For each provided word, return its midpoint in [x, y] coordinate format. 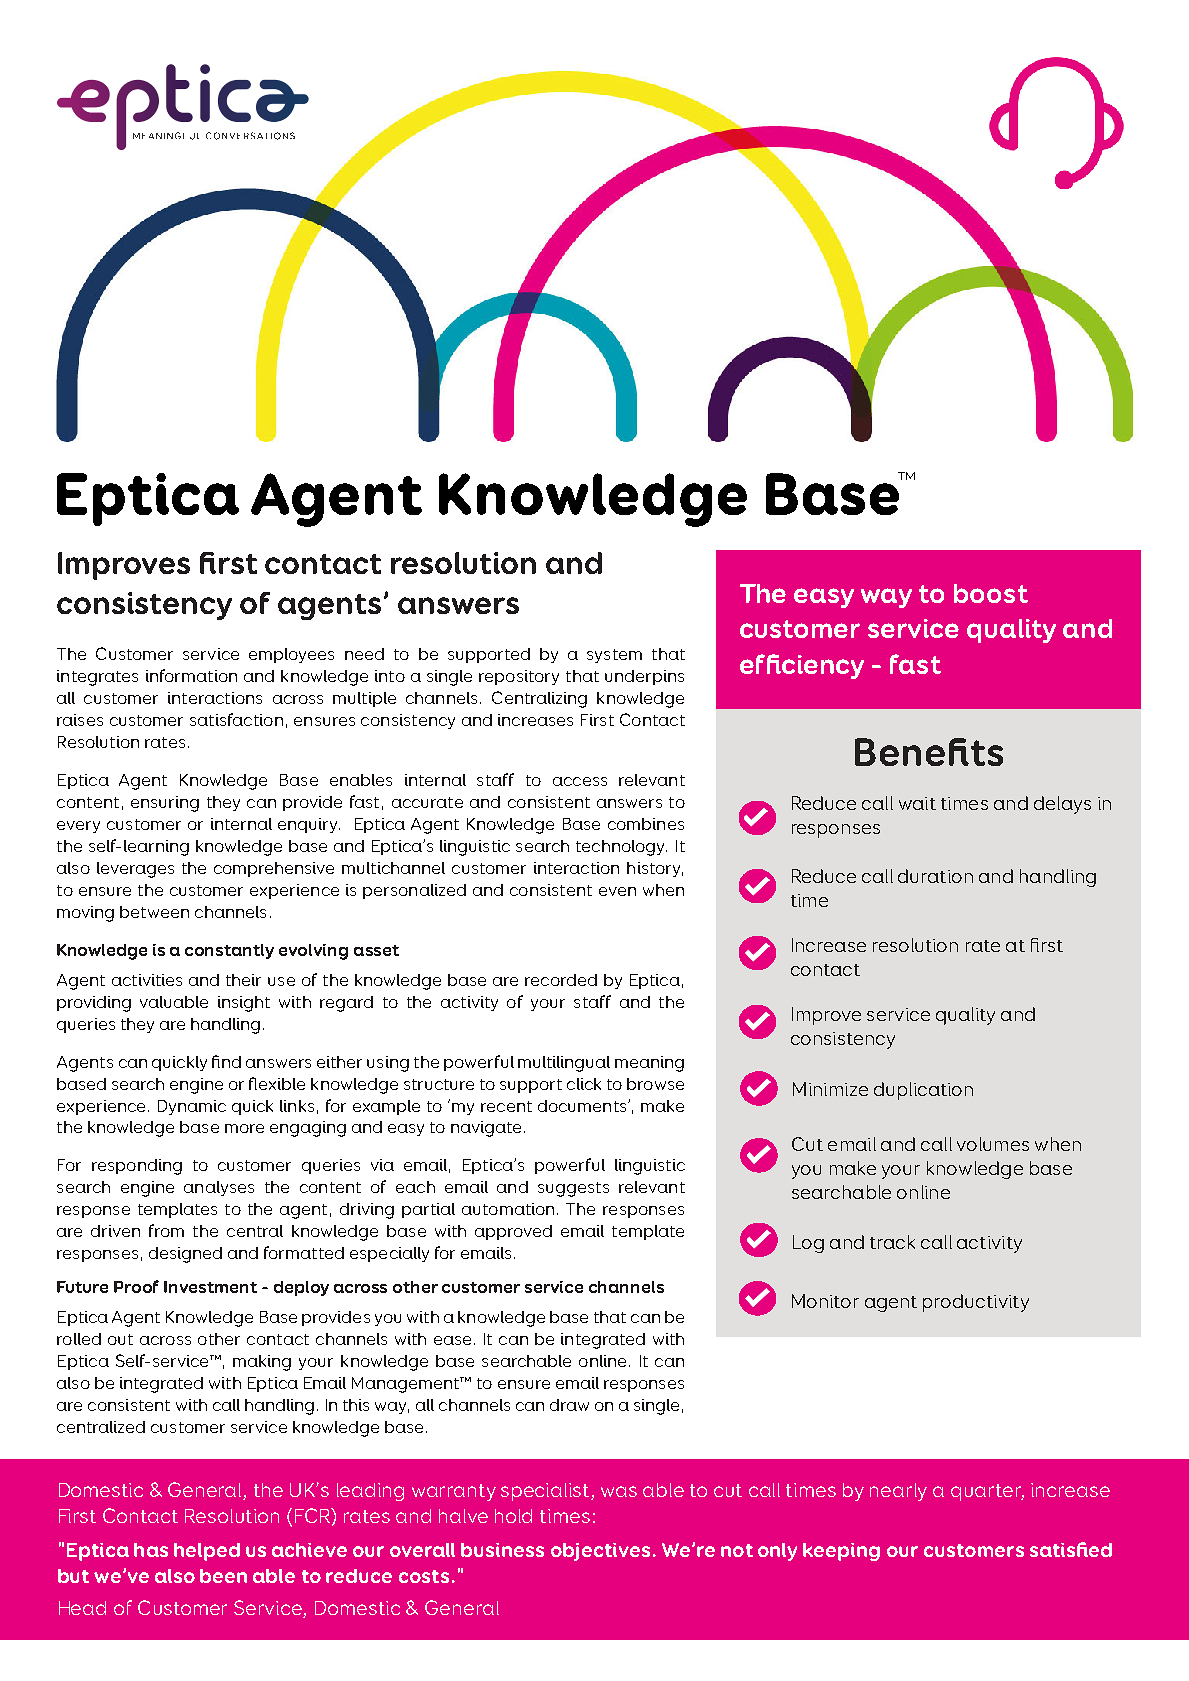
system [614, 656]
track [892, 1242]
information [191, 675]
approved [513, 1232]
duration [935, 876]
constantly [229, 951]
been [223, 1576]
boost [991, 593]
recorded [561, 980]
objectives [600, 1552]
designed [185, 1255]
